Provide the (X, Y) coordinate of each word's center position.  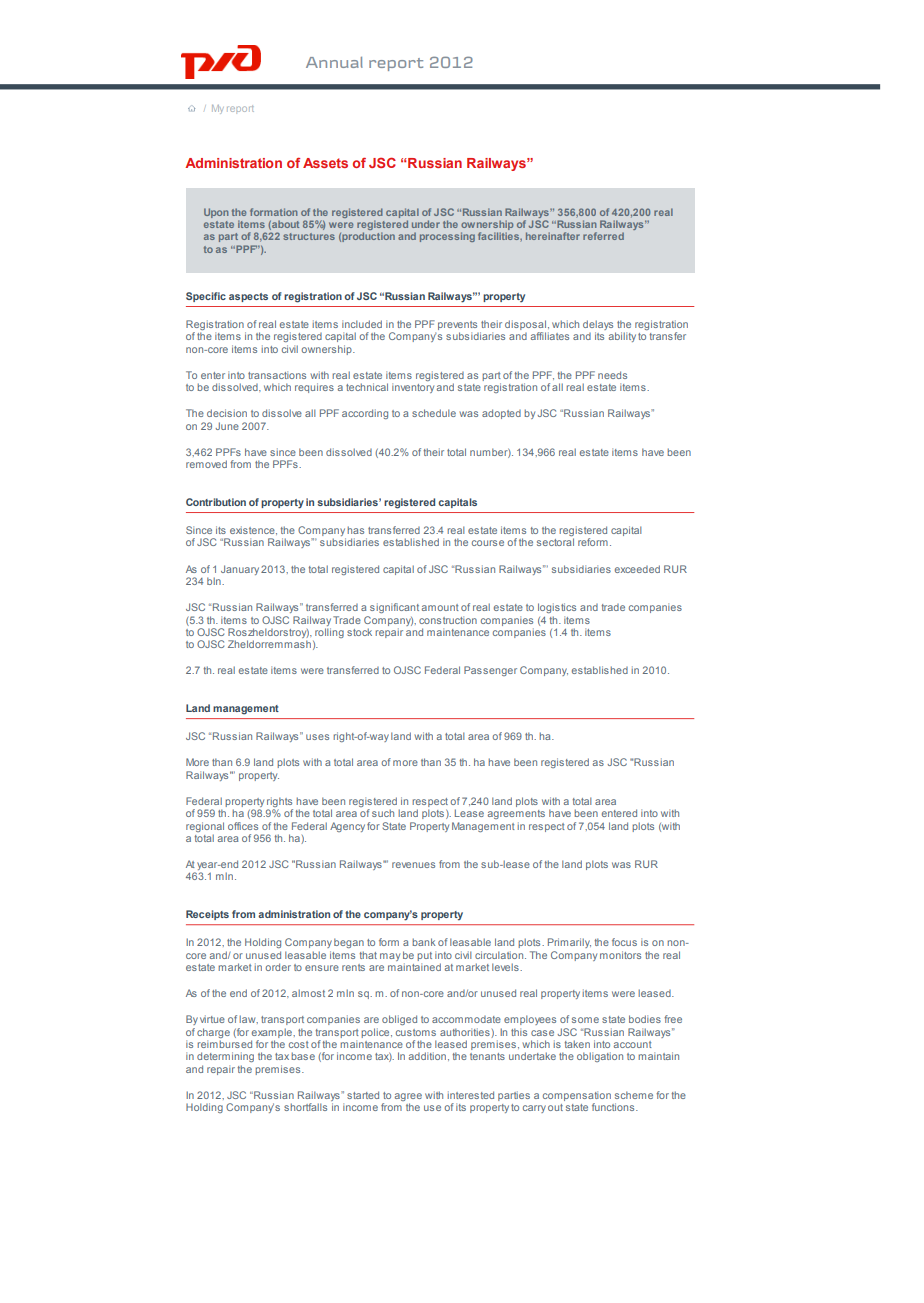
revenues (413, 865)
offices (243, 826)
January (240, 570)
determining (225, 1057)
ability (622, 337)
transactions (277, 375)
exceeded (637, 569)
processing (447, 237)
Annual (334, 62)
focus (624, 942)
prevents (457, 327)
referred (603, 236)
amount (440, 607)
